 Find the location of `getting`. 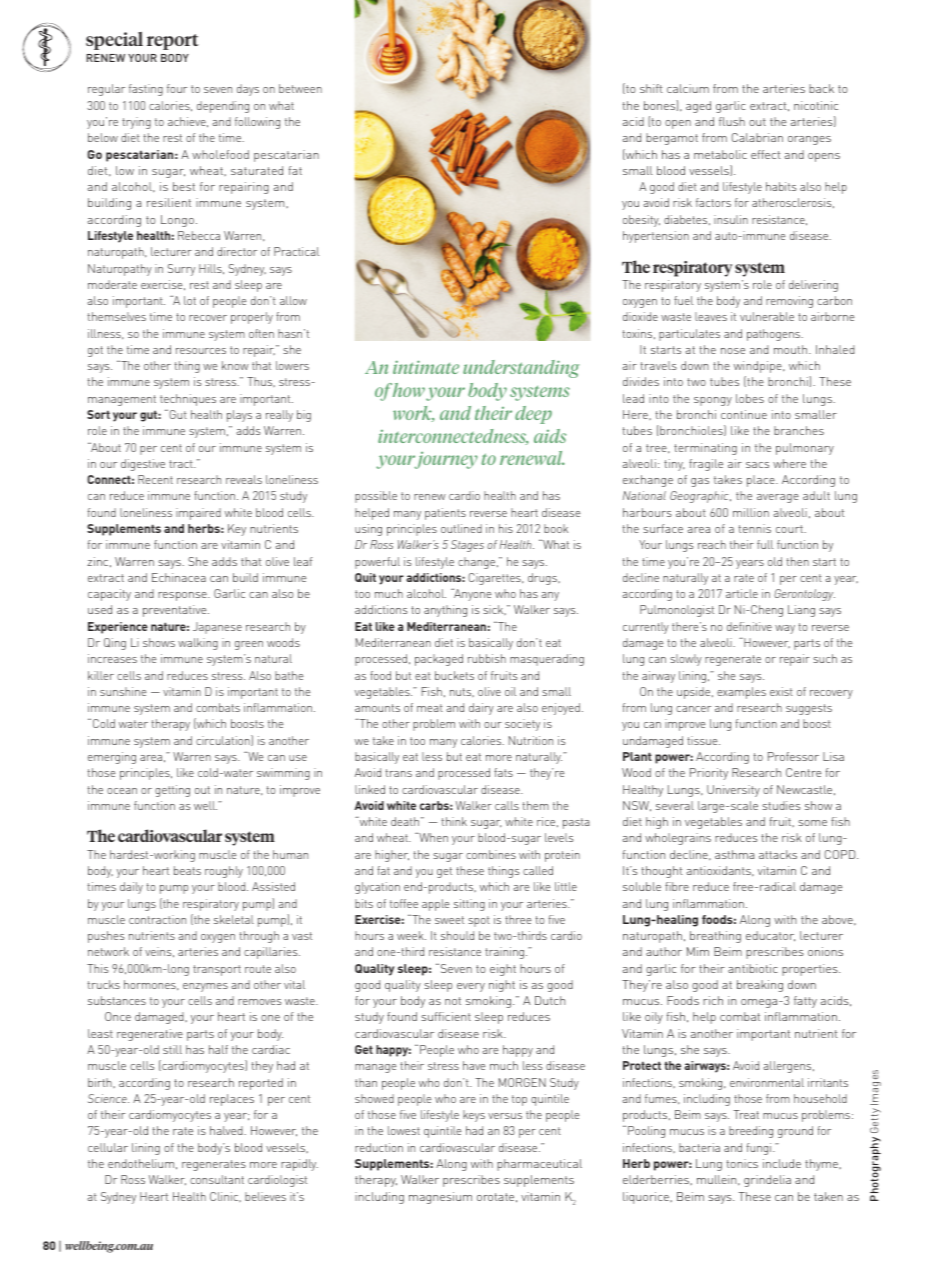

getting is located at coordinates (172, 791).
